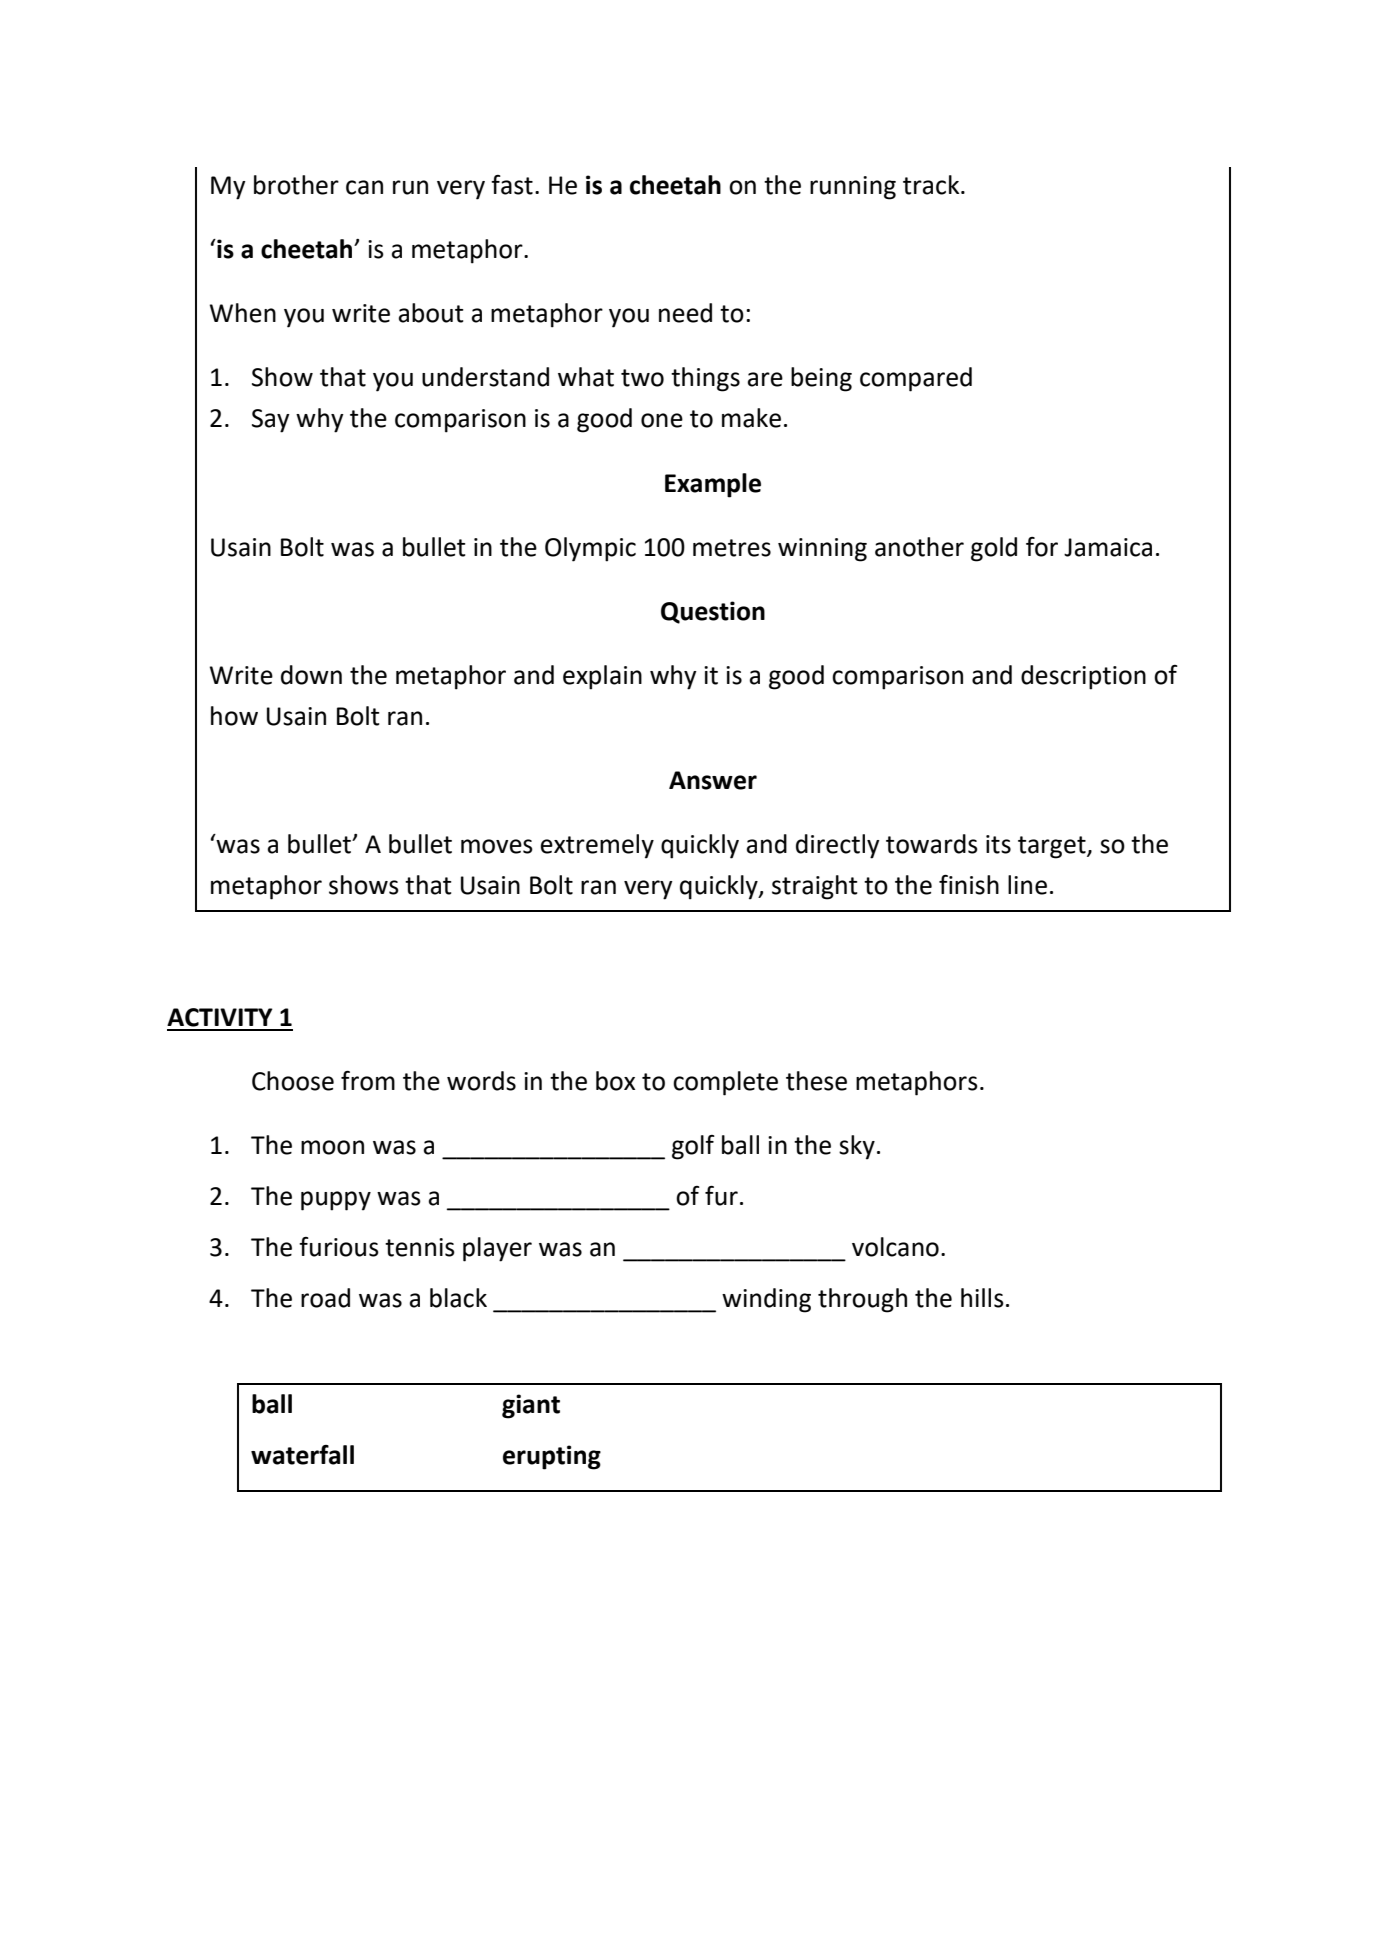 The height and width of the screenshot is (1958, 1384). I want to click on brother, so click(296, 185).
